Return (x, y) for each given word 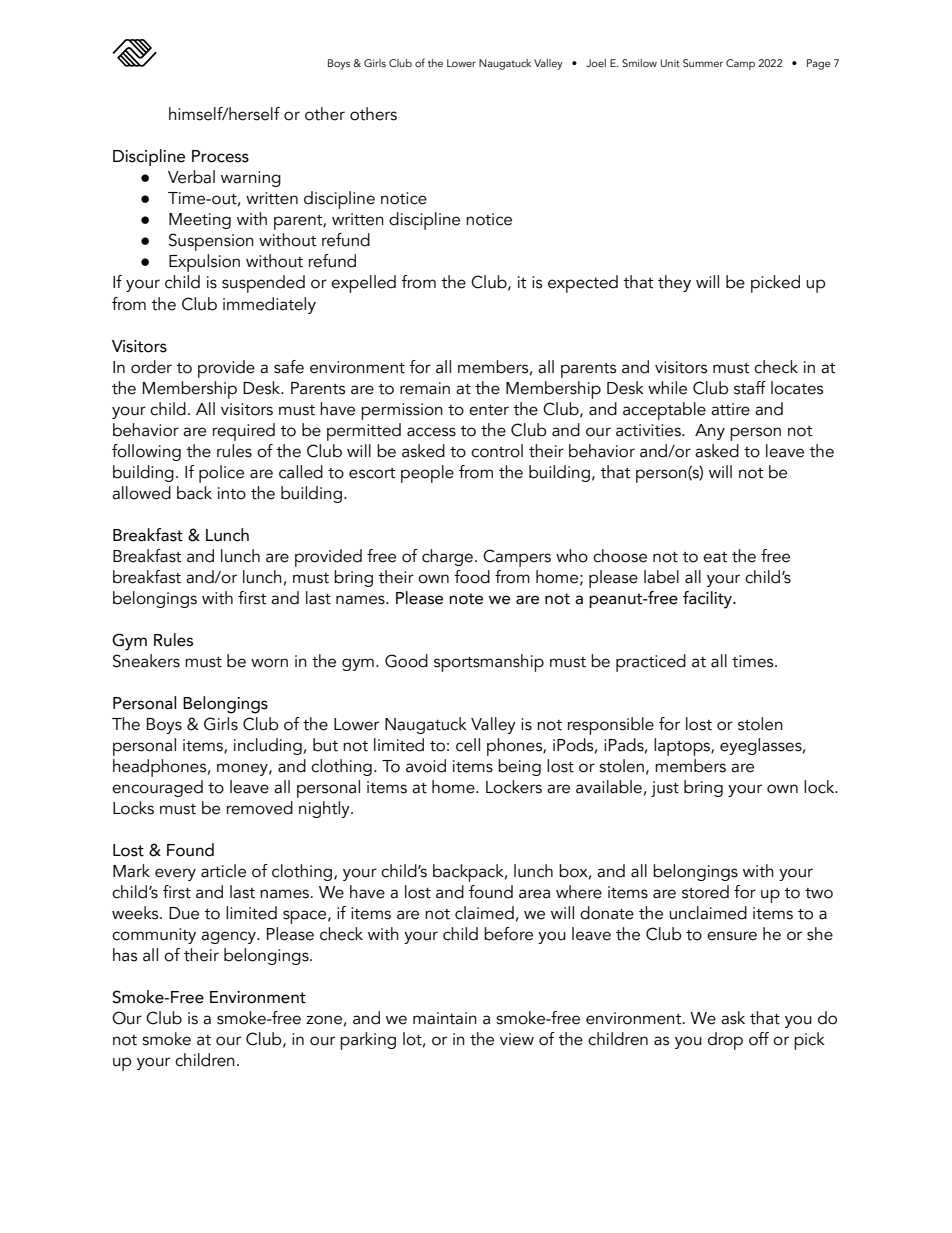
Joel (596, 63)
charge (447, 557)
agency (229, 937)
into (232, 493)
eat (715, 557)
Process (220, 156)
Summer (703, 63)
